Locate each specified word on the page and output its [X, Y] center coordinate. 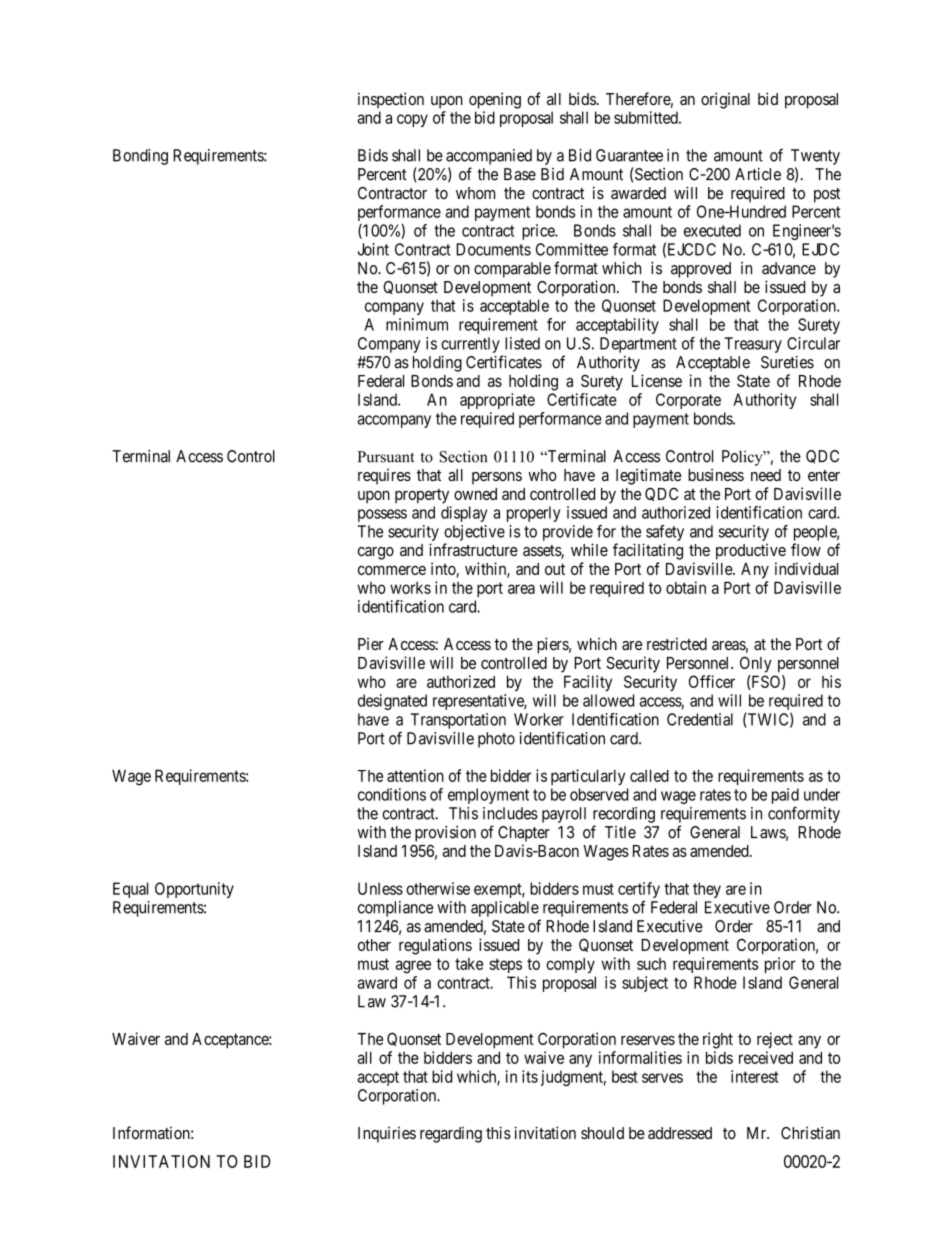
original [725, 100]
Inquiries [387, 1134]
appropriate [497, 401]
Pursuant [386, 457]
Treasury [753, 345]
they [707, 890]
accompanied [489, 157]
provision [445, 834]
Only [756, 664]
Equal [130, 890]
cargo [376, 553]
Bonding [140, 157]
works [410, 588]
